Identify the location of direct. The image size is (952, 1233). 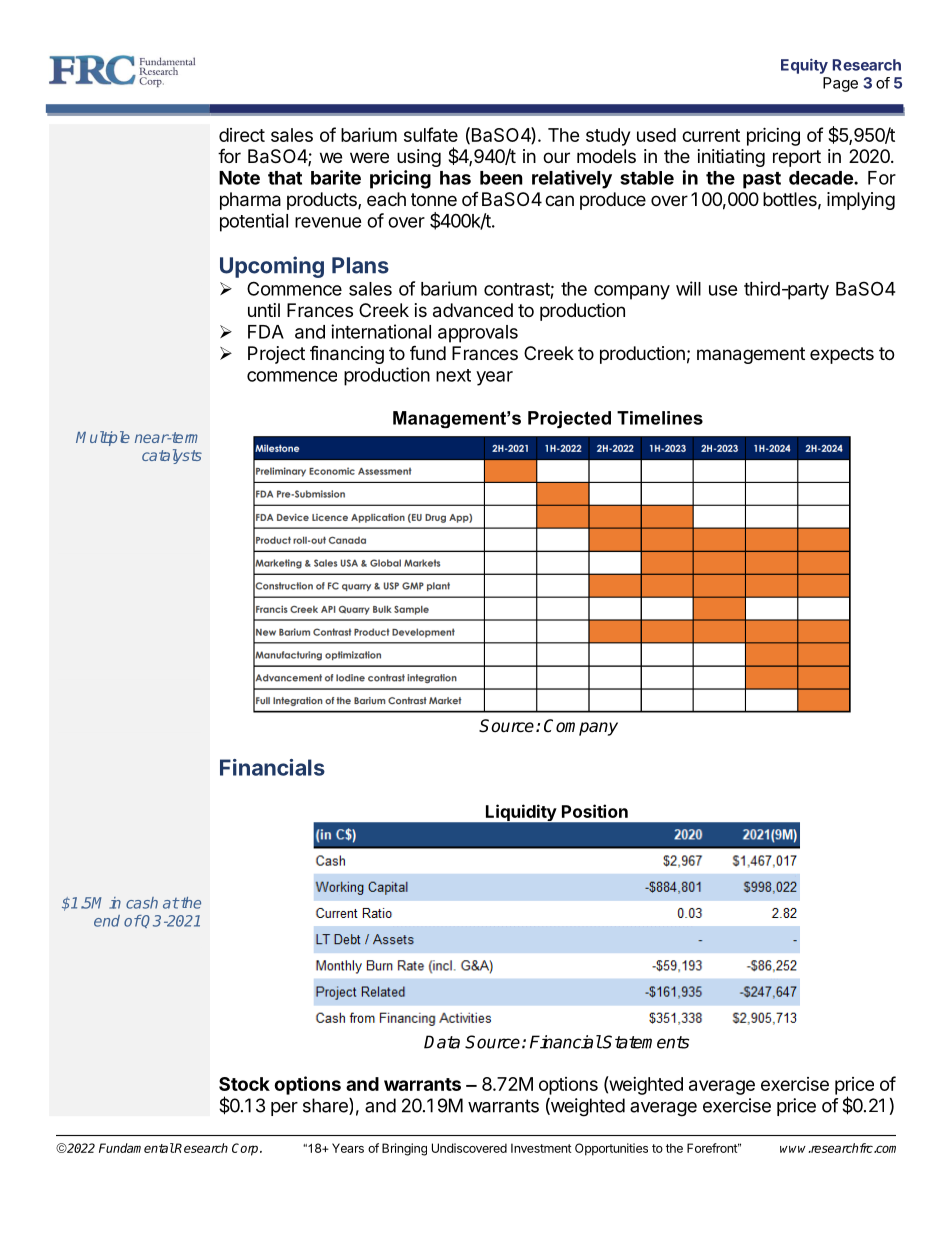
(242, 135).
